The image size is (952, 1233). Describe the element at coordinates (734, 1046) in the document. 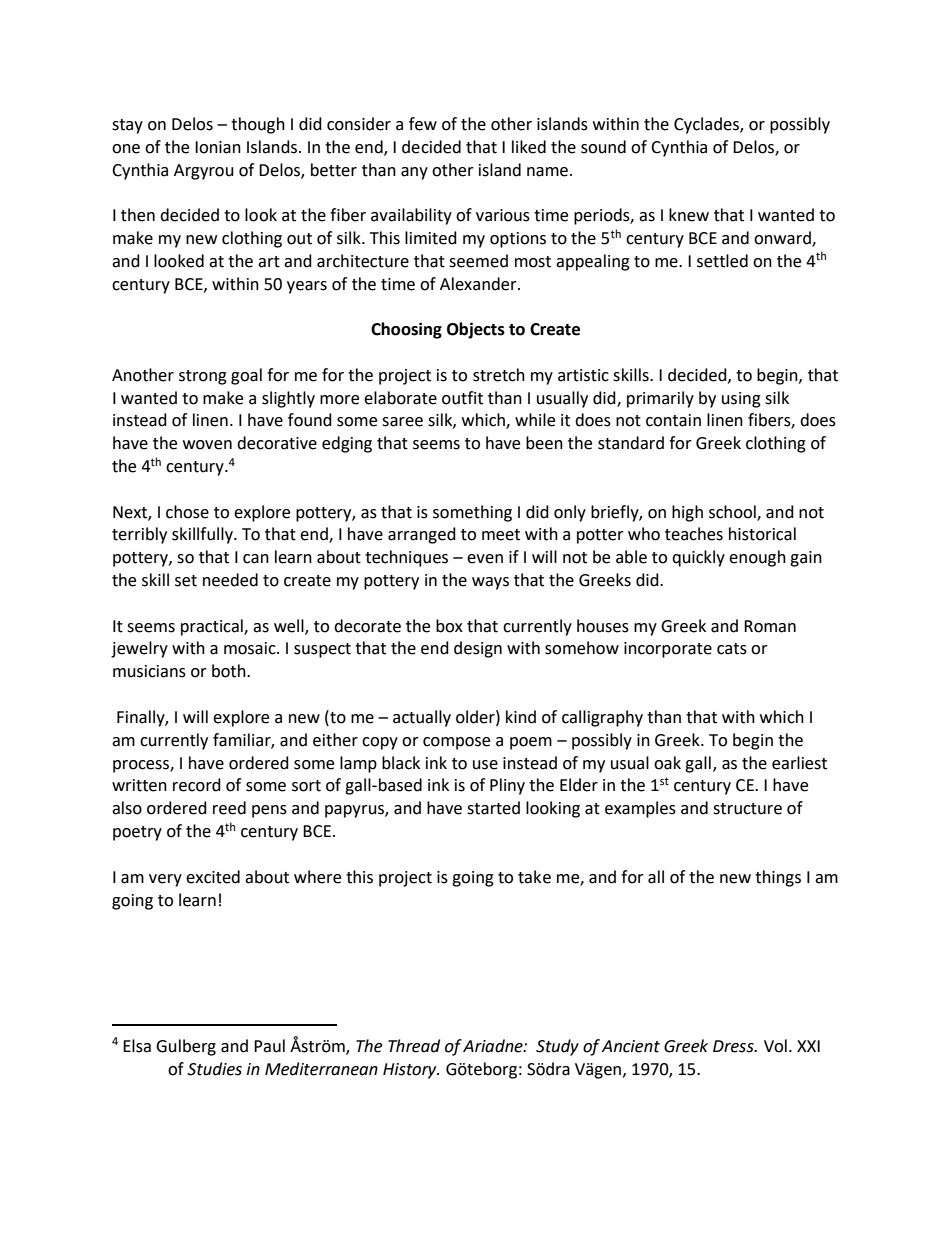

I see `Dress` at that location.
